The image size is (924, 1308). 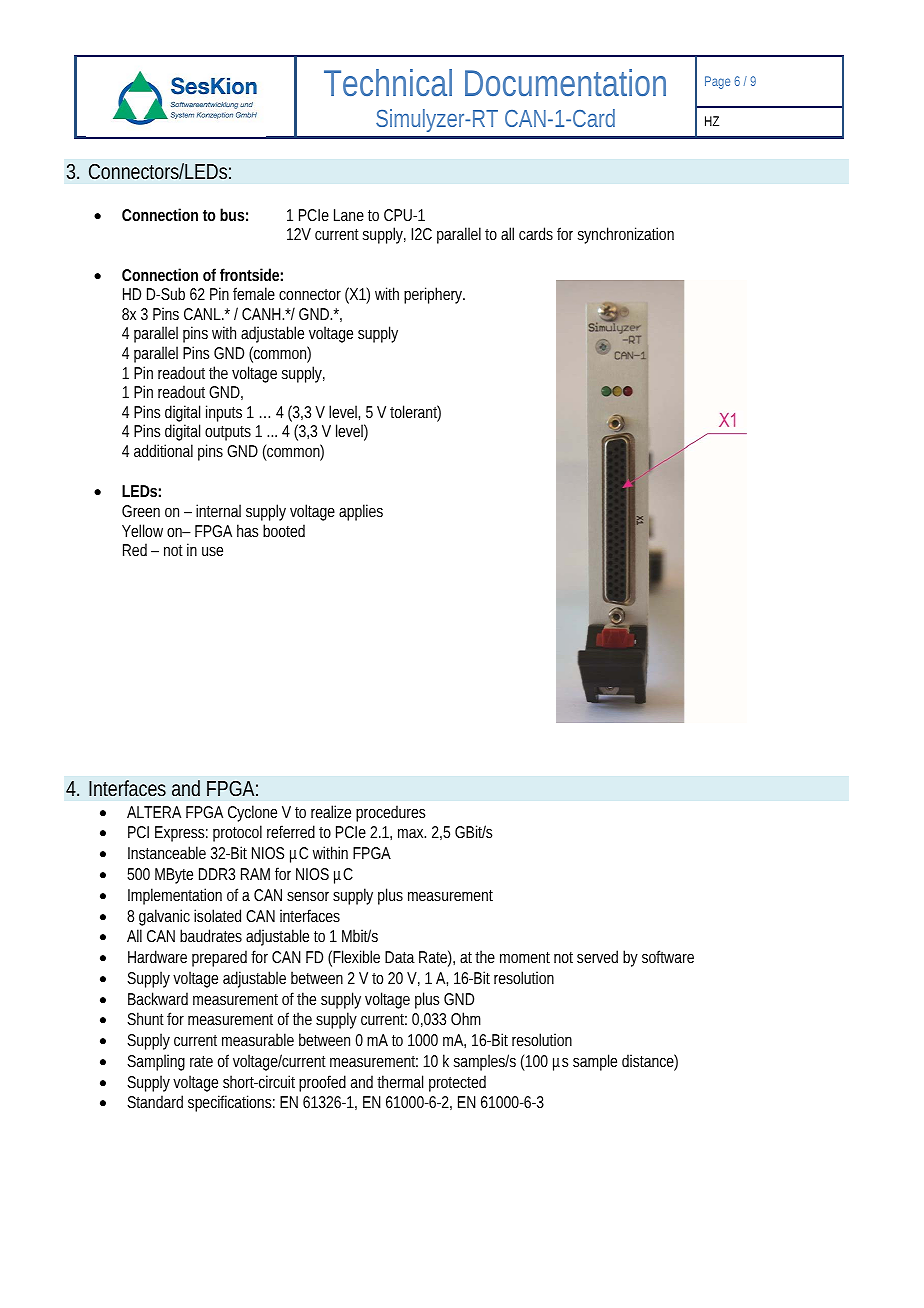 What do you see at coordinates (457, 1083) in the screenshot?
I see `protected` at bounding box center [457, 1083].
